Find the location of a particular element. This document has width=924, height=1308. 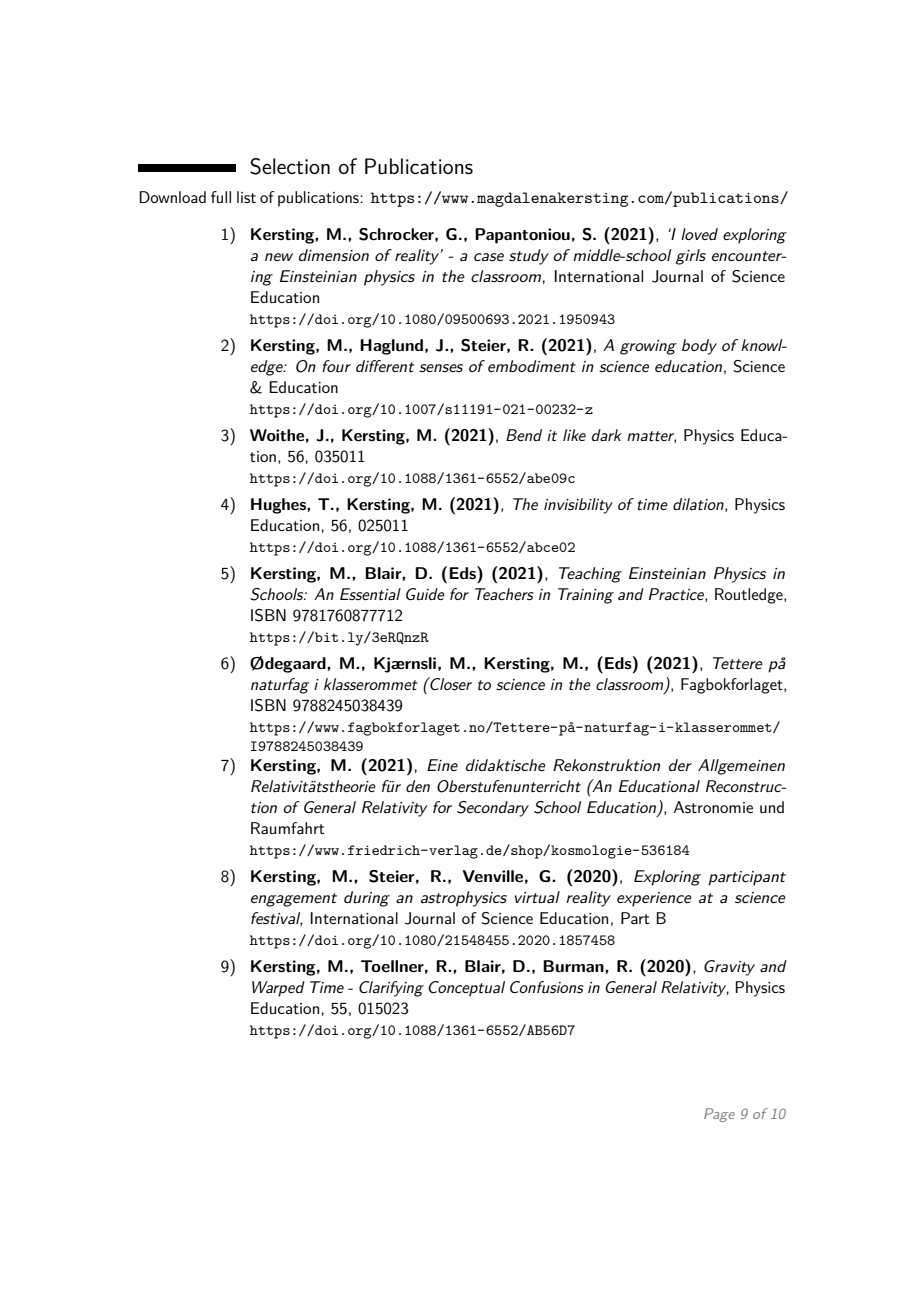

loved is located at coordinates (699, 234).
